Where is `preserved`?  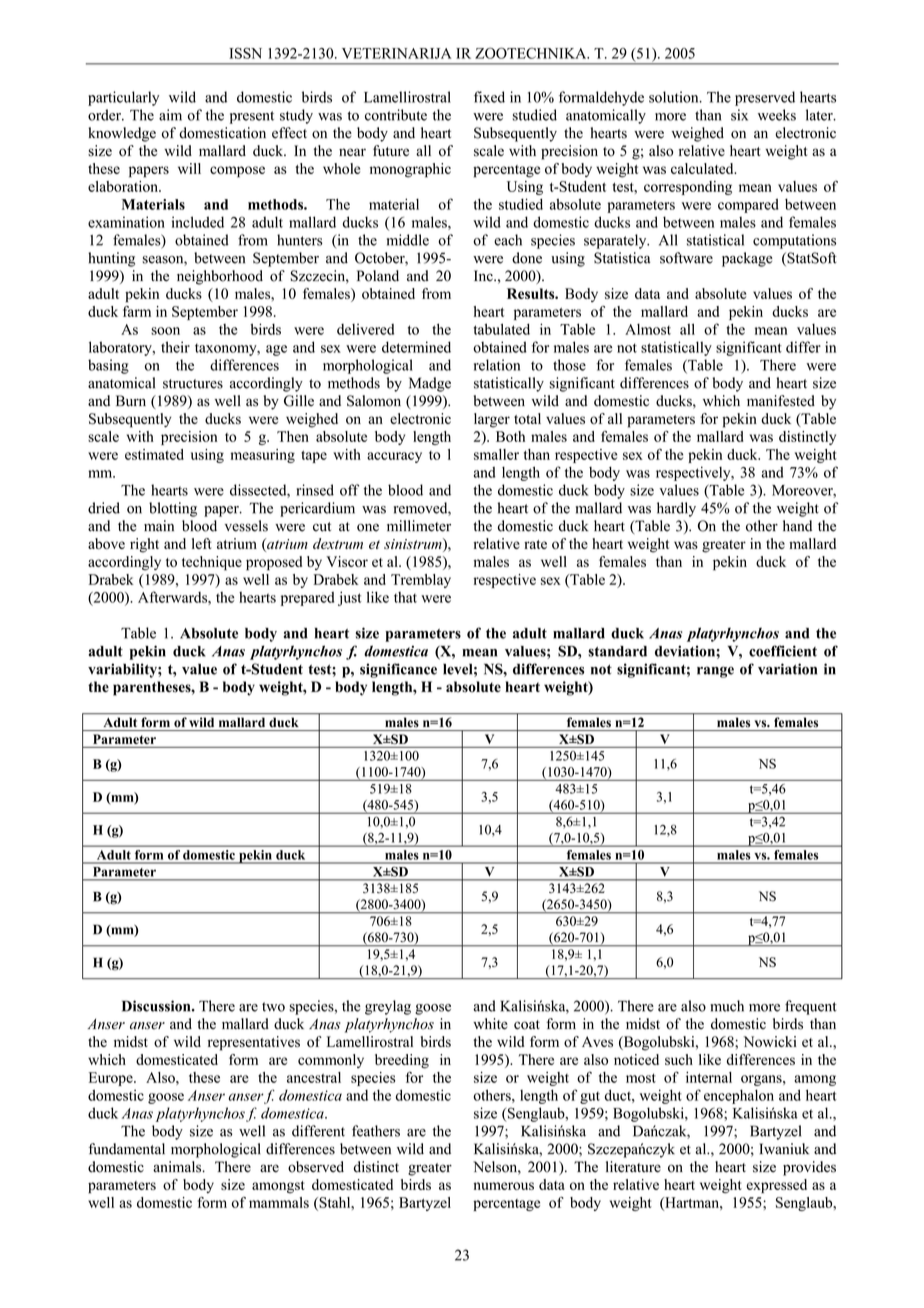 preserved is located at coordinates (765, 98).
